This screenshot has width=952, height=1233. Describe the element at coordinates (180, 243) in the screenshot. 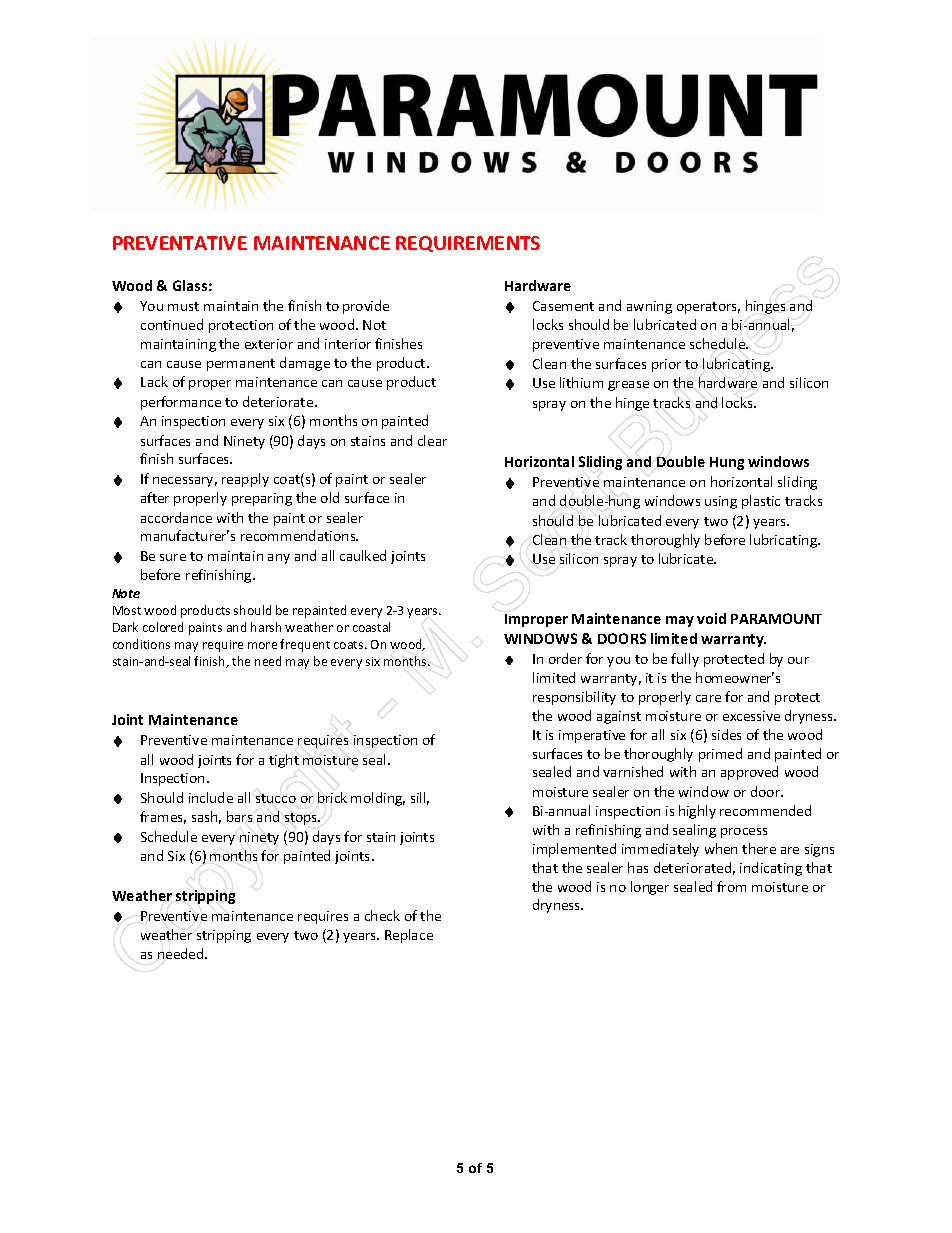

I see `PREVENTATIVE` at that location.
